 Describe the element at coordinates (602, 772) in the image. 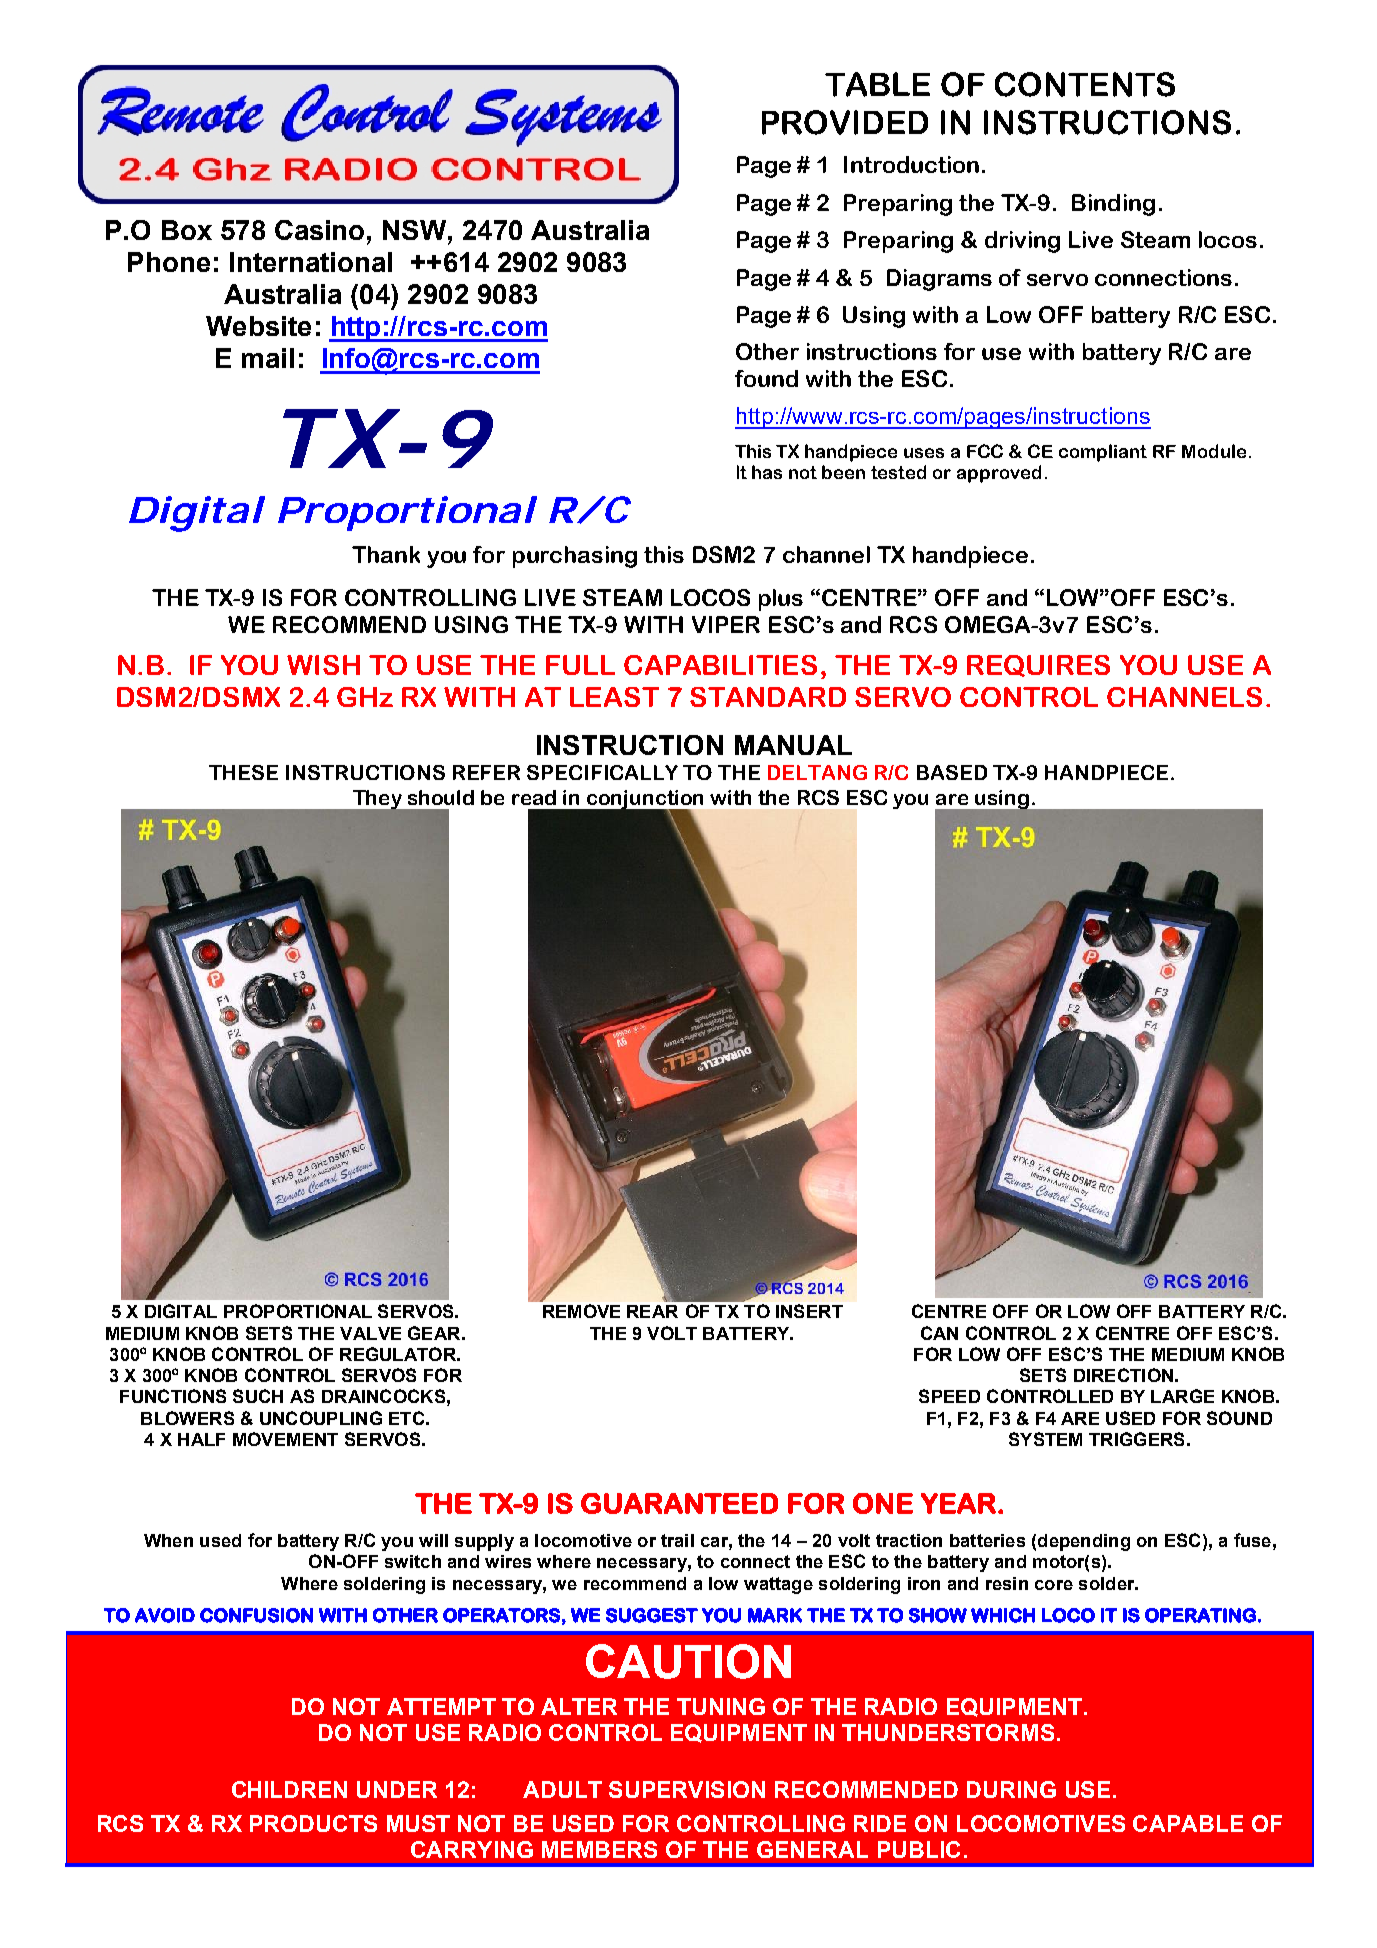

I see `SPECIFICALLY` at that location.
